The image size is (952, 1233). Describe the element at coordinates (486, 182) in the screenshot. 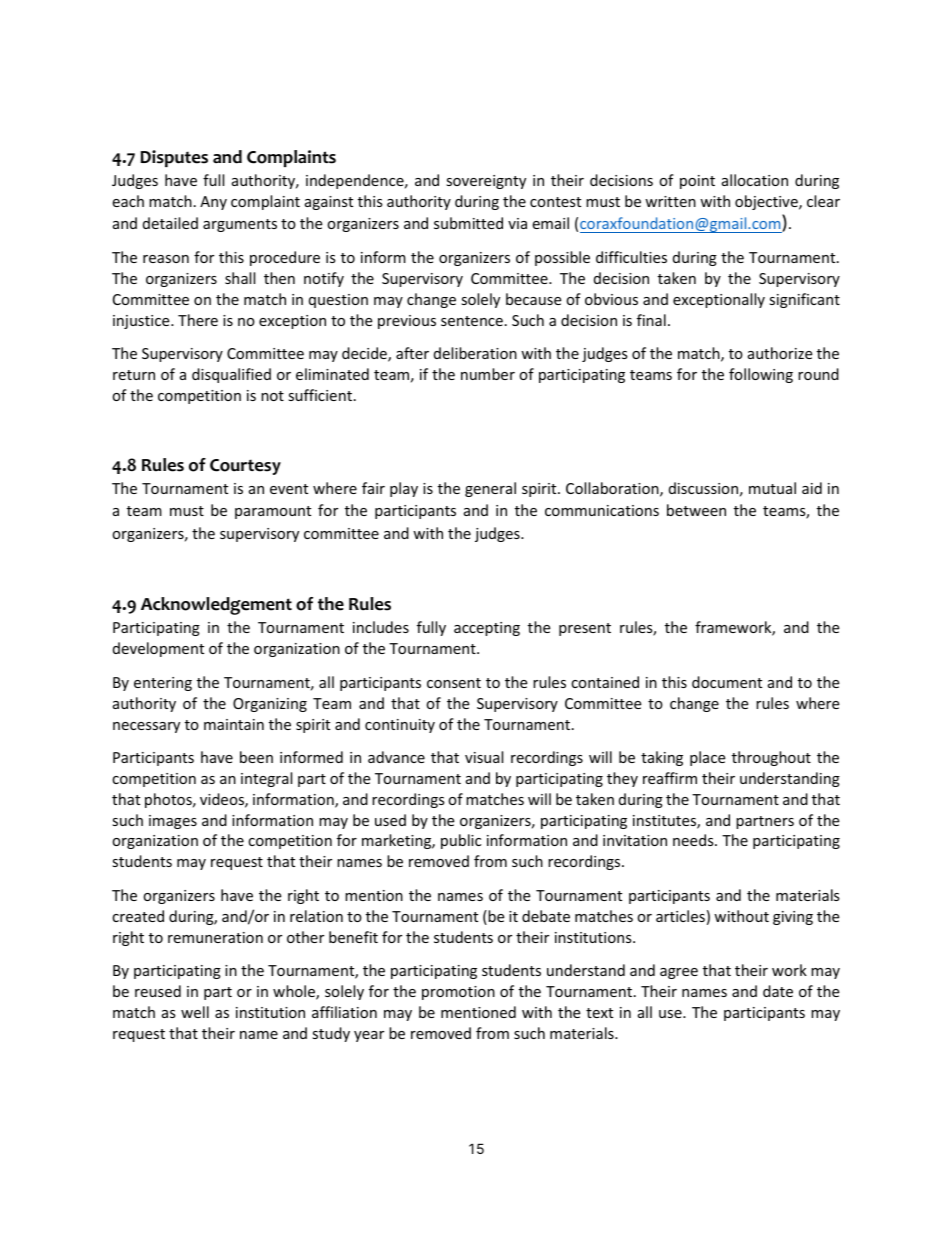

I see `sovereignty` at that location.
